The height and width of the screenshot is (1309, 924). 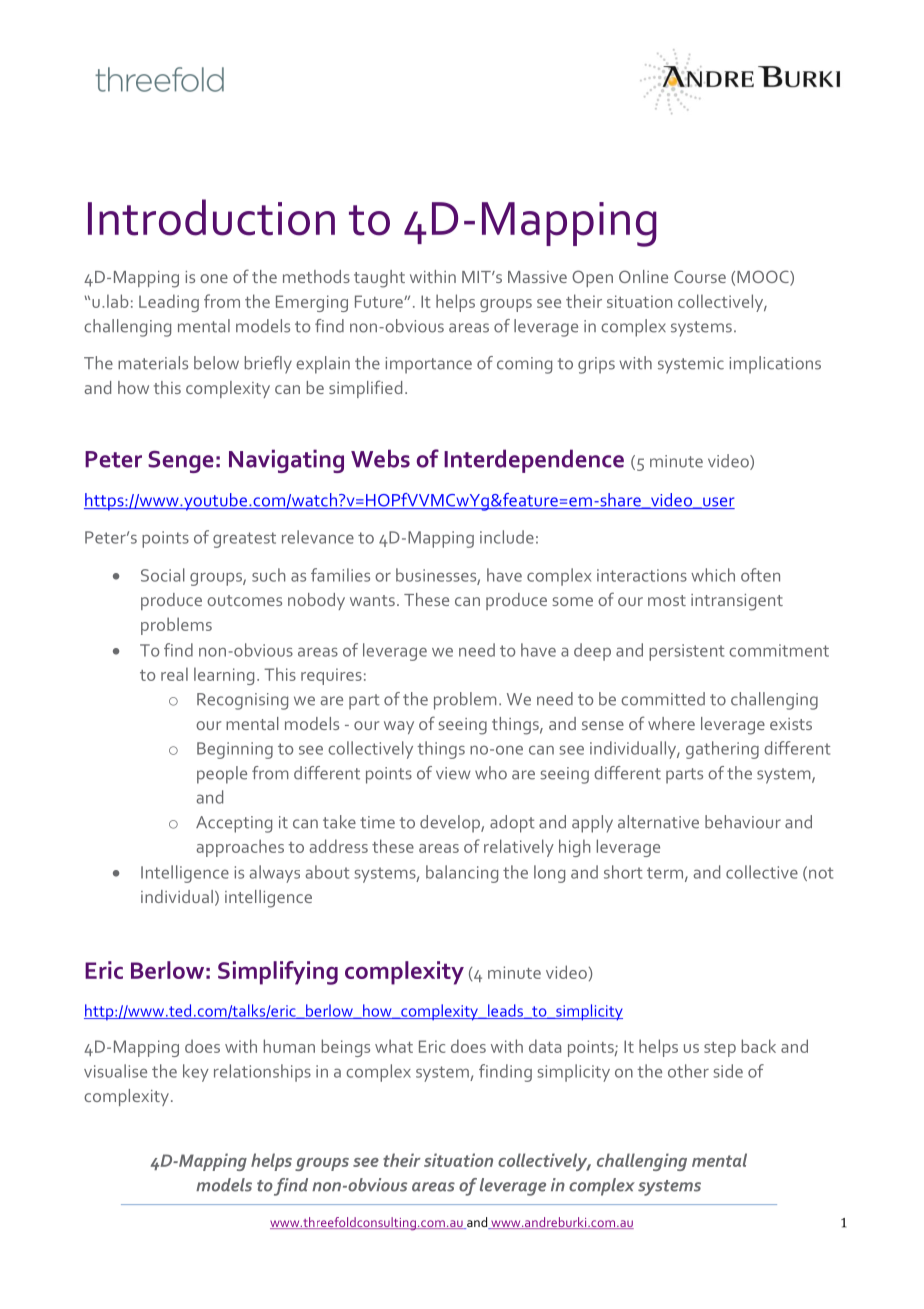 I want to click on key, so click(x=196, y=1073).
